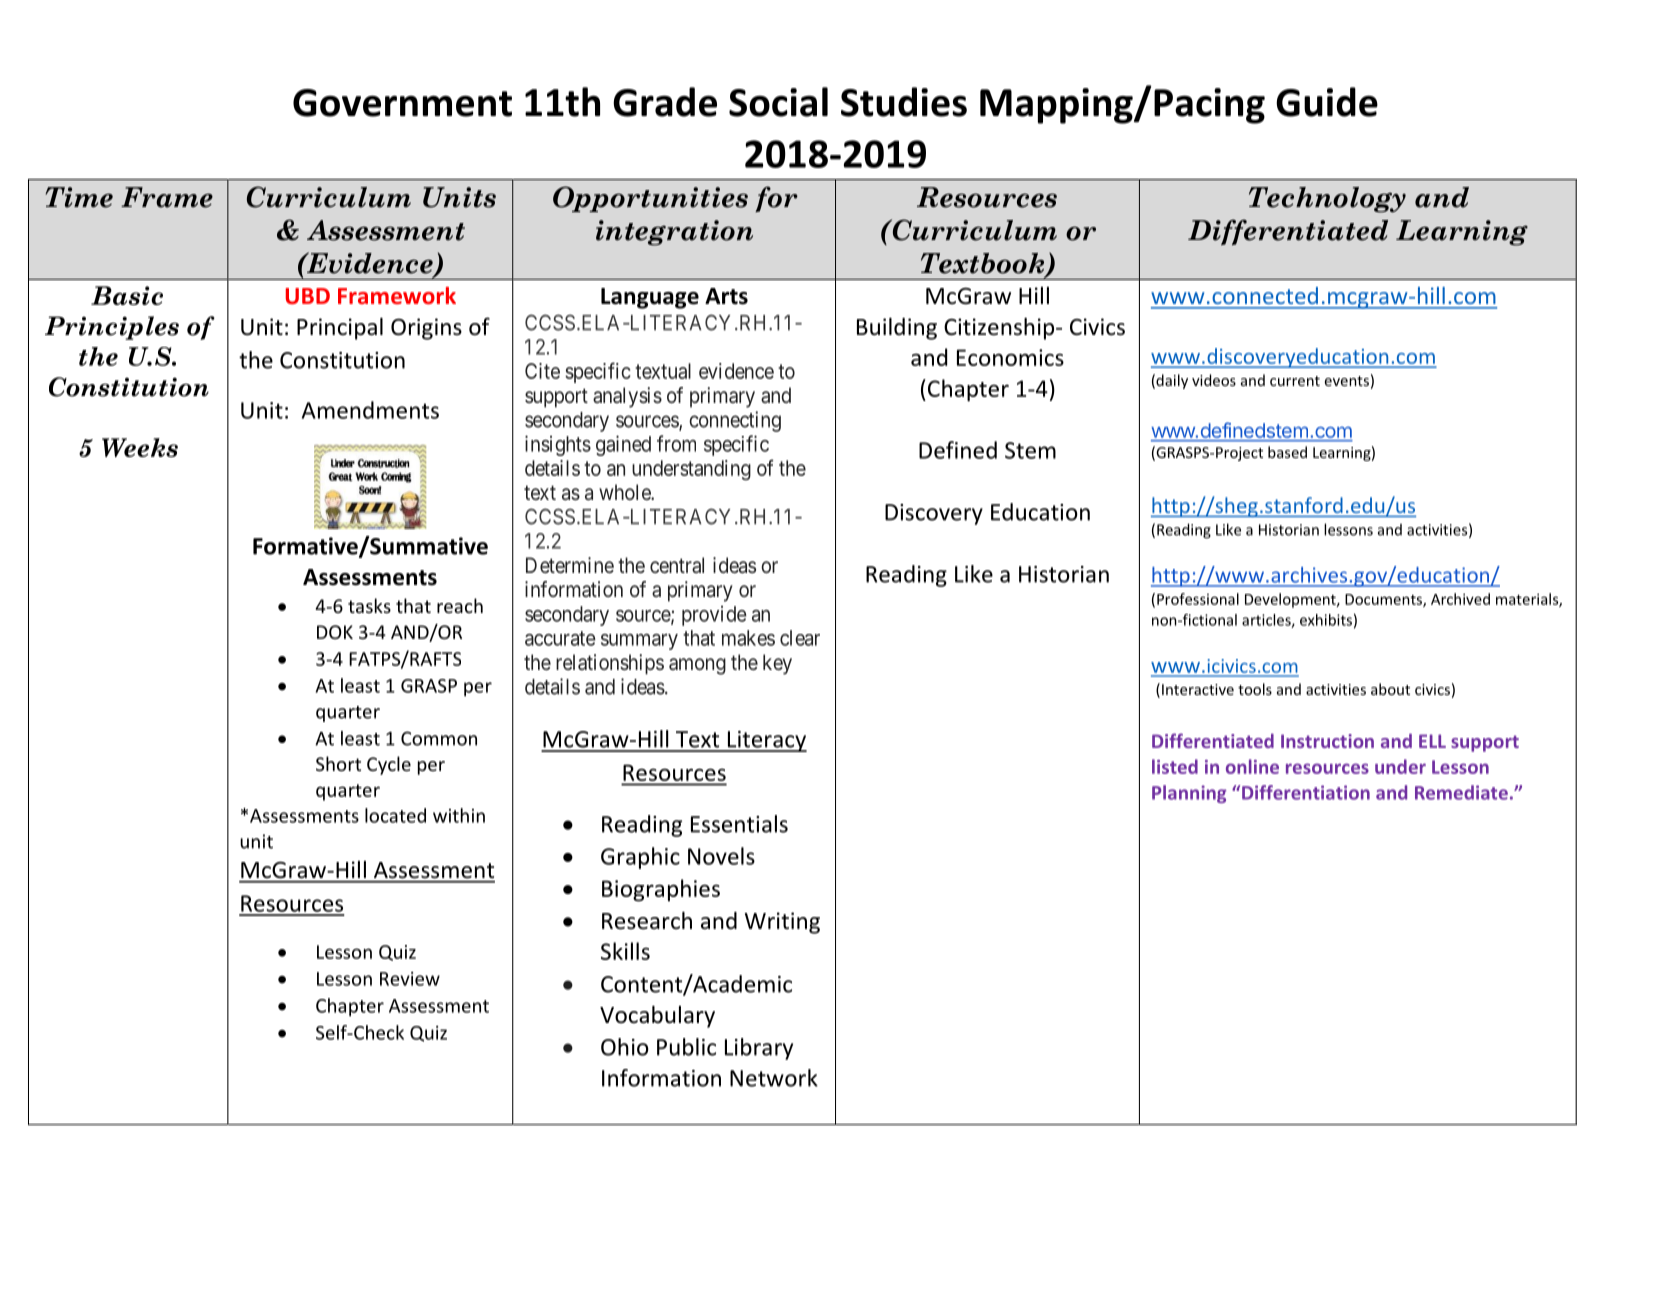 Image resolution: width=1671 pixels, height=1291 pixels. Describe the element at coordinates (395, 815) in the screenshot. I see `located` at that location.
